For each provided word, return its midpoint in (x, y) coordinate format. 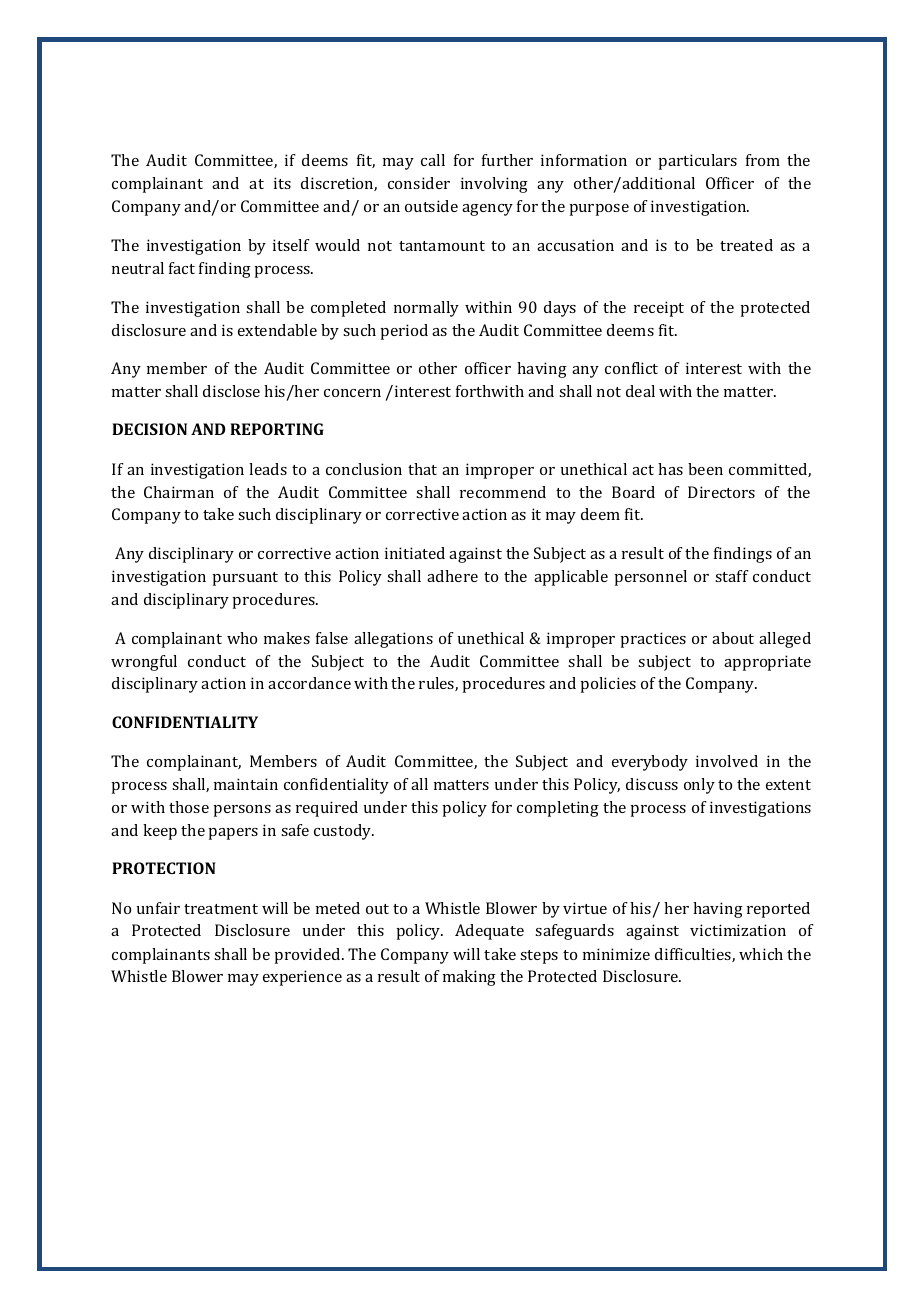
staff (732, 576)
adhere (452, 576)
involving (494, 185)
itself (291, 245)
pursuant (245, 579)
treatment (221, 909)
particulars (697, 162)
